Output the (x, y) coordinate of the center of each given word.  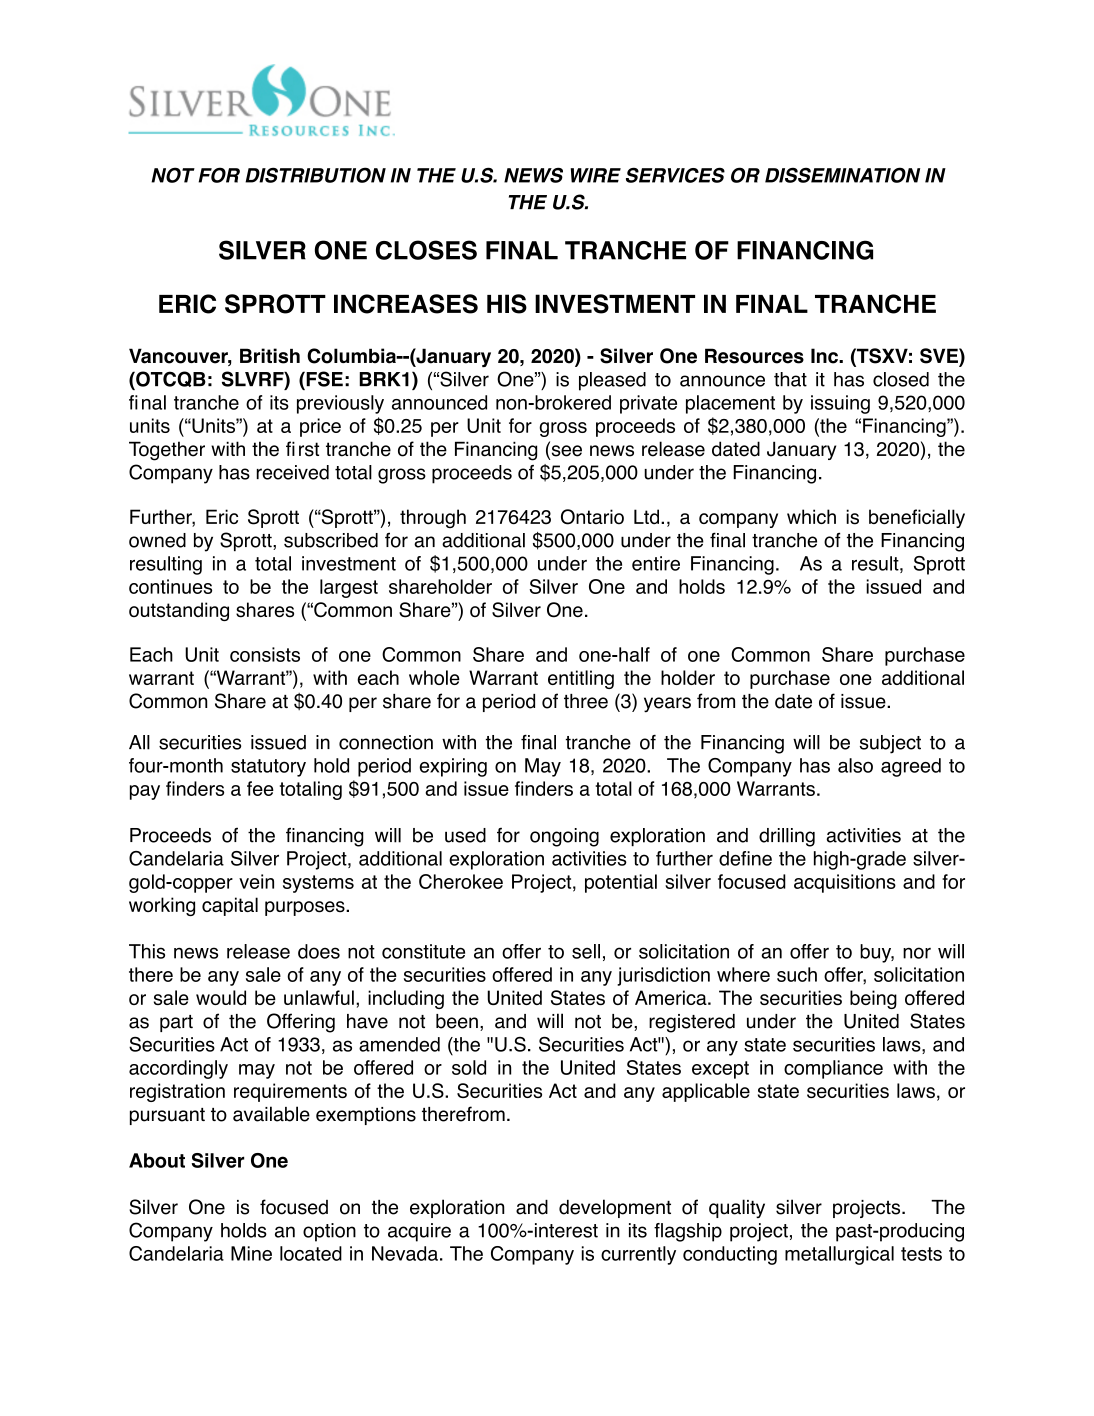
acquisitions (845, 883)
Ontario (592, 517)
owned (157, 540)
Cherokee (461, 881)
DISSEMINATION (842, 175)
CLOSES (426, 250)
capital (230, 906)
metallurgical (839, 1255)
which (811, 516)
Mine (251, 1253)
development (615, 1208)
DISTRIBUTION (315, 175)
